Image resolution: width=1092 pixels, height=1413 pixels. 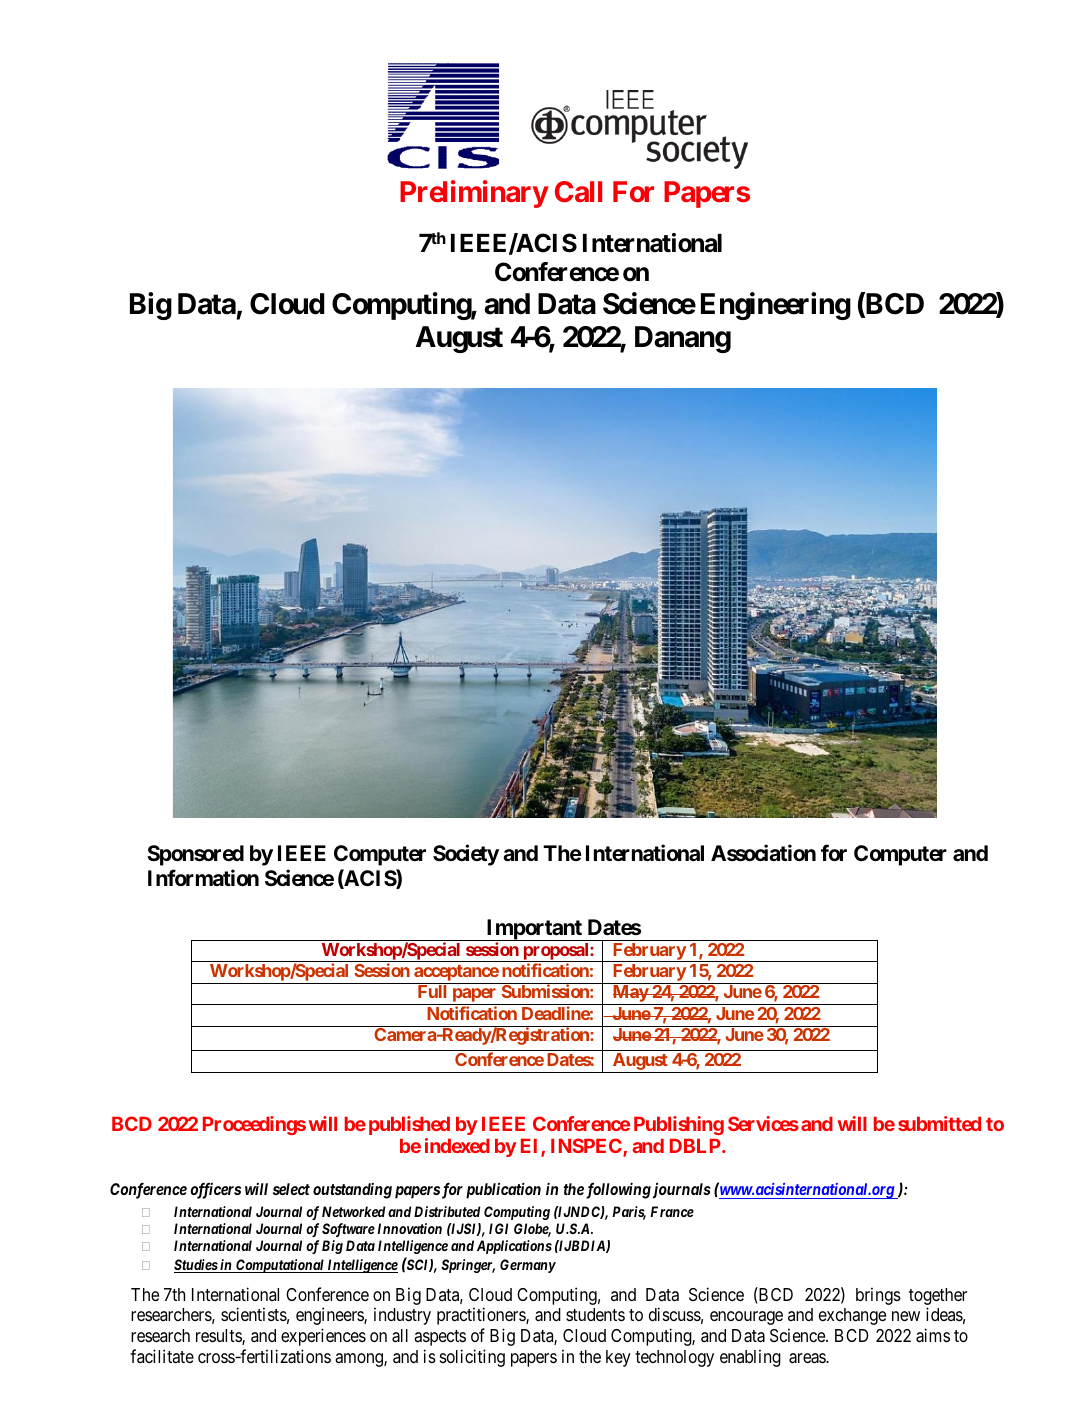 What do you see at coordinates (291, 1189) in the image?
I see `select` at bounding box center [291, 1189].
